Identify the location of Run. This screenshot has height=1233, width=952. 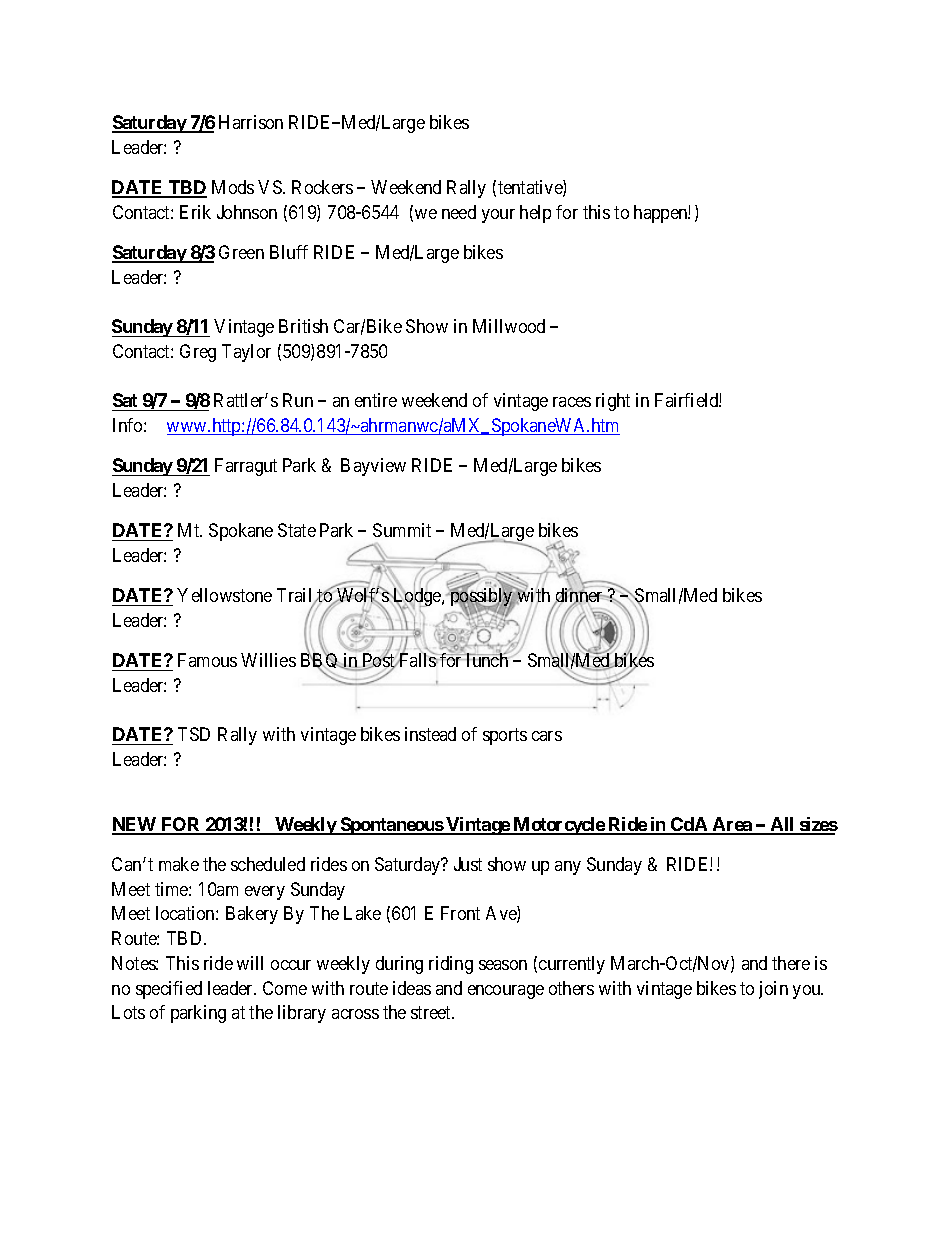
(298, 400).
